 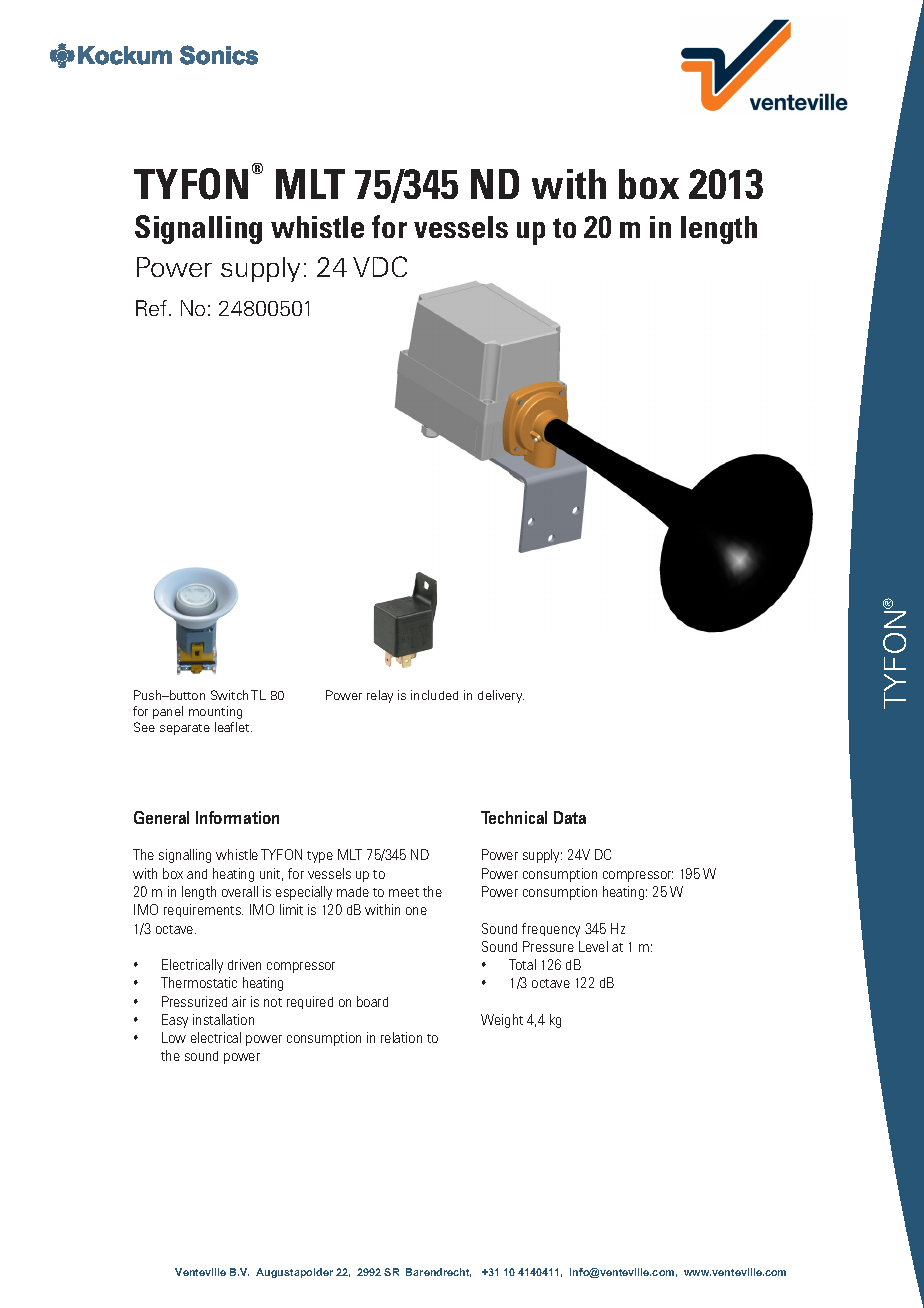 I want to click on Ref, so click(x=153, y=308).
